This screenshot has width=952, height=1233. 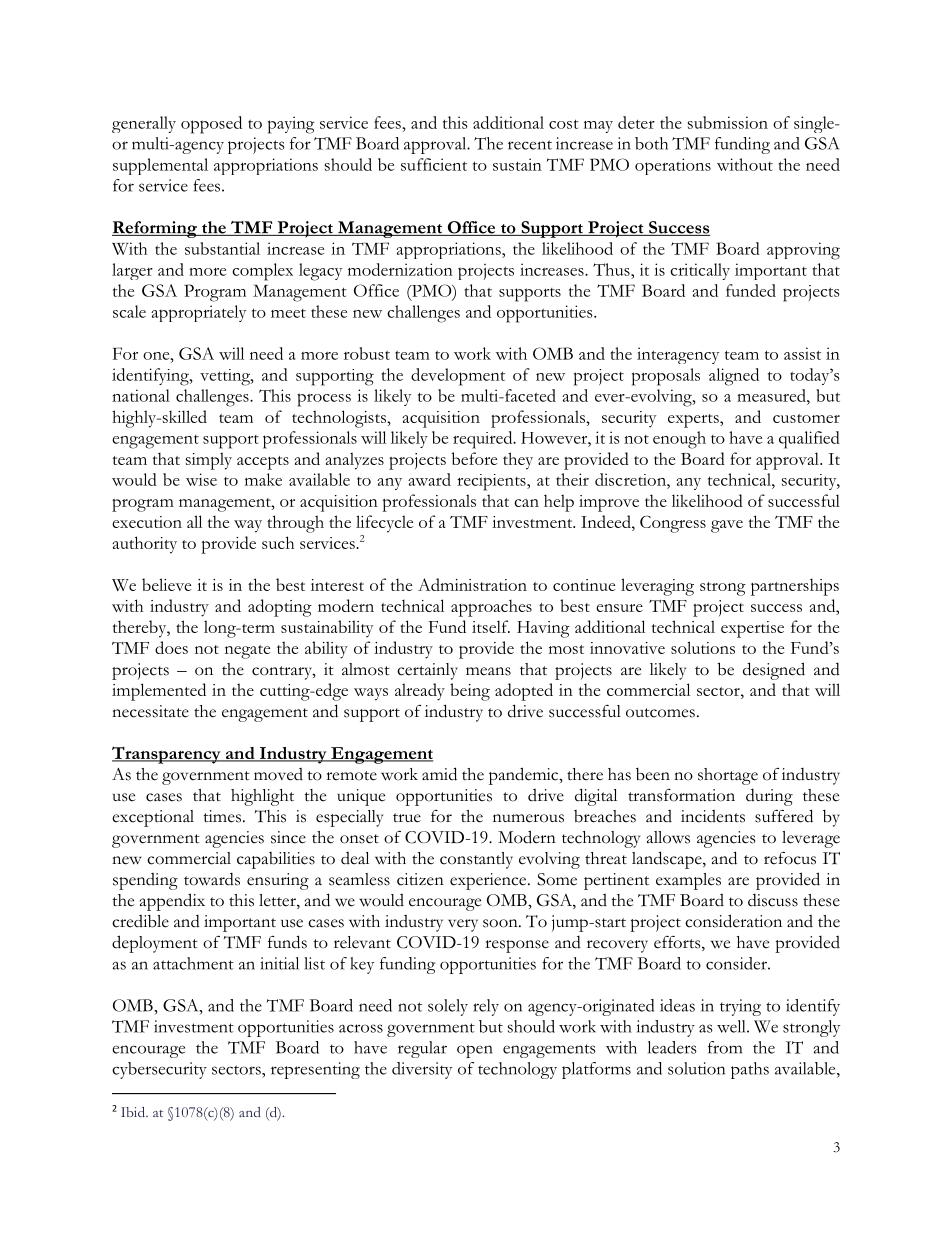 I want to click on Transparency, so click(x=167, y=755).
